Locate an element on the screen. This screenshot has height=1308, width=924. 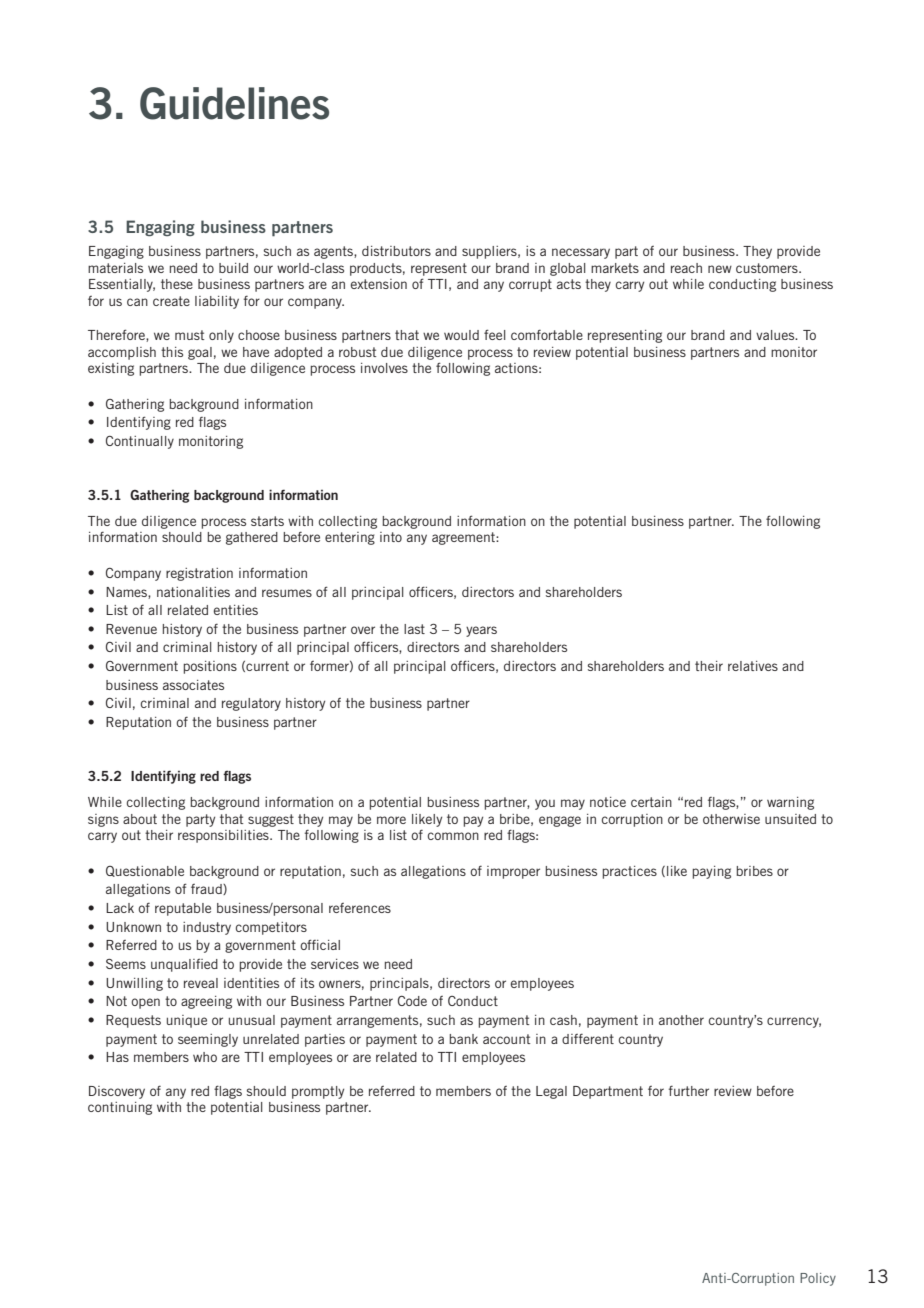
distributors is located at coordinates (396, 251).
